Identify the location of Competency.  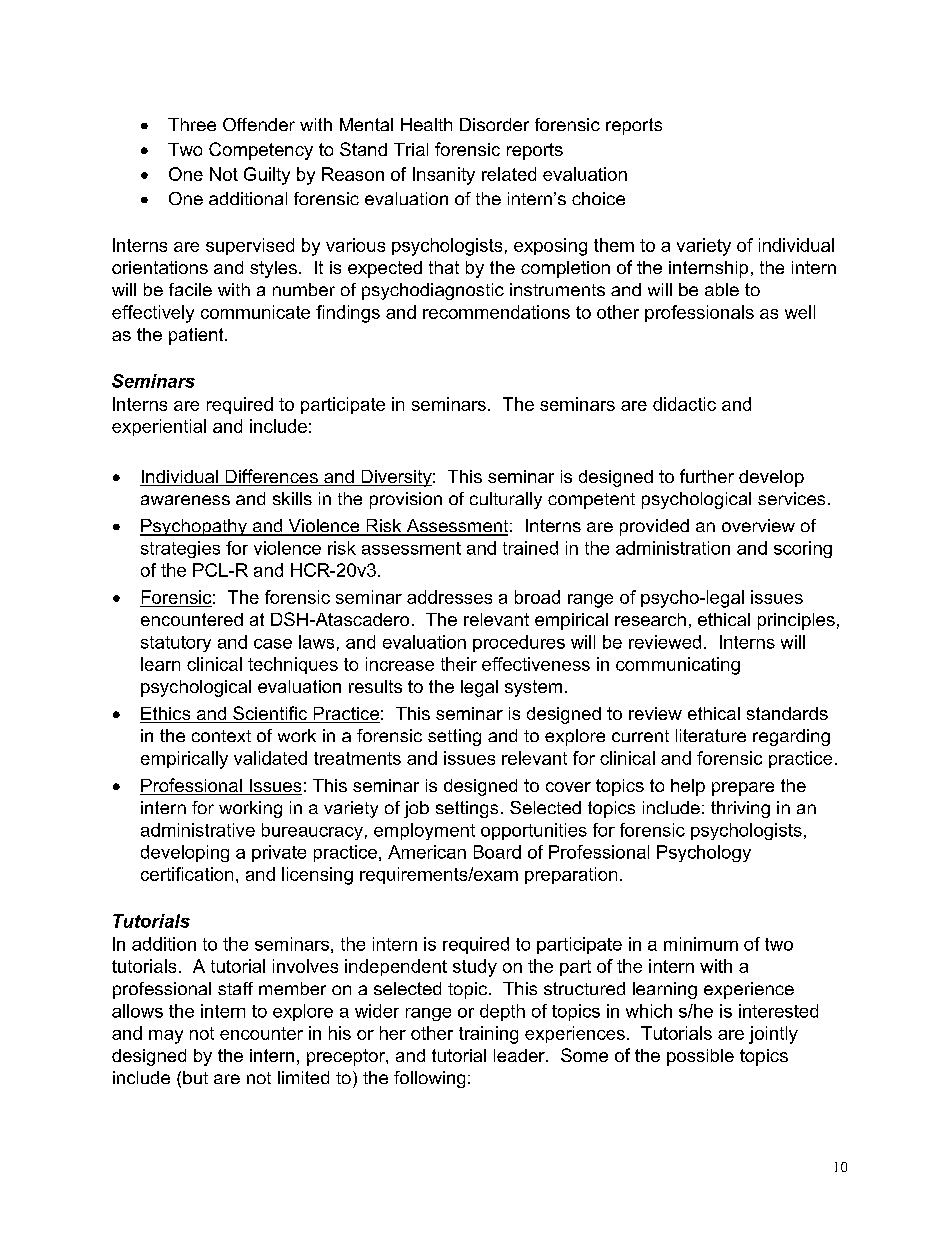
(261, 151).
